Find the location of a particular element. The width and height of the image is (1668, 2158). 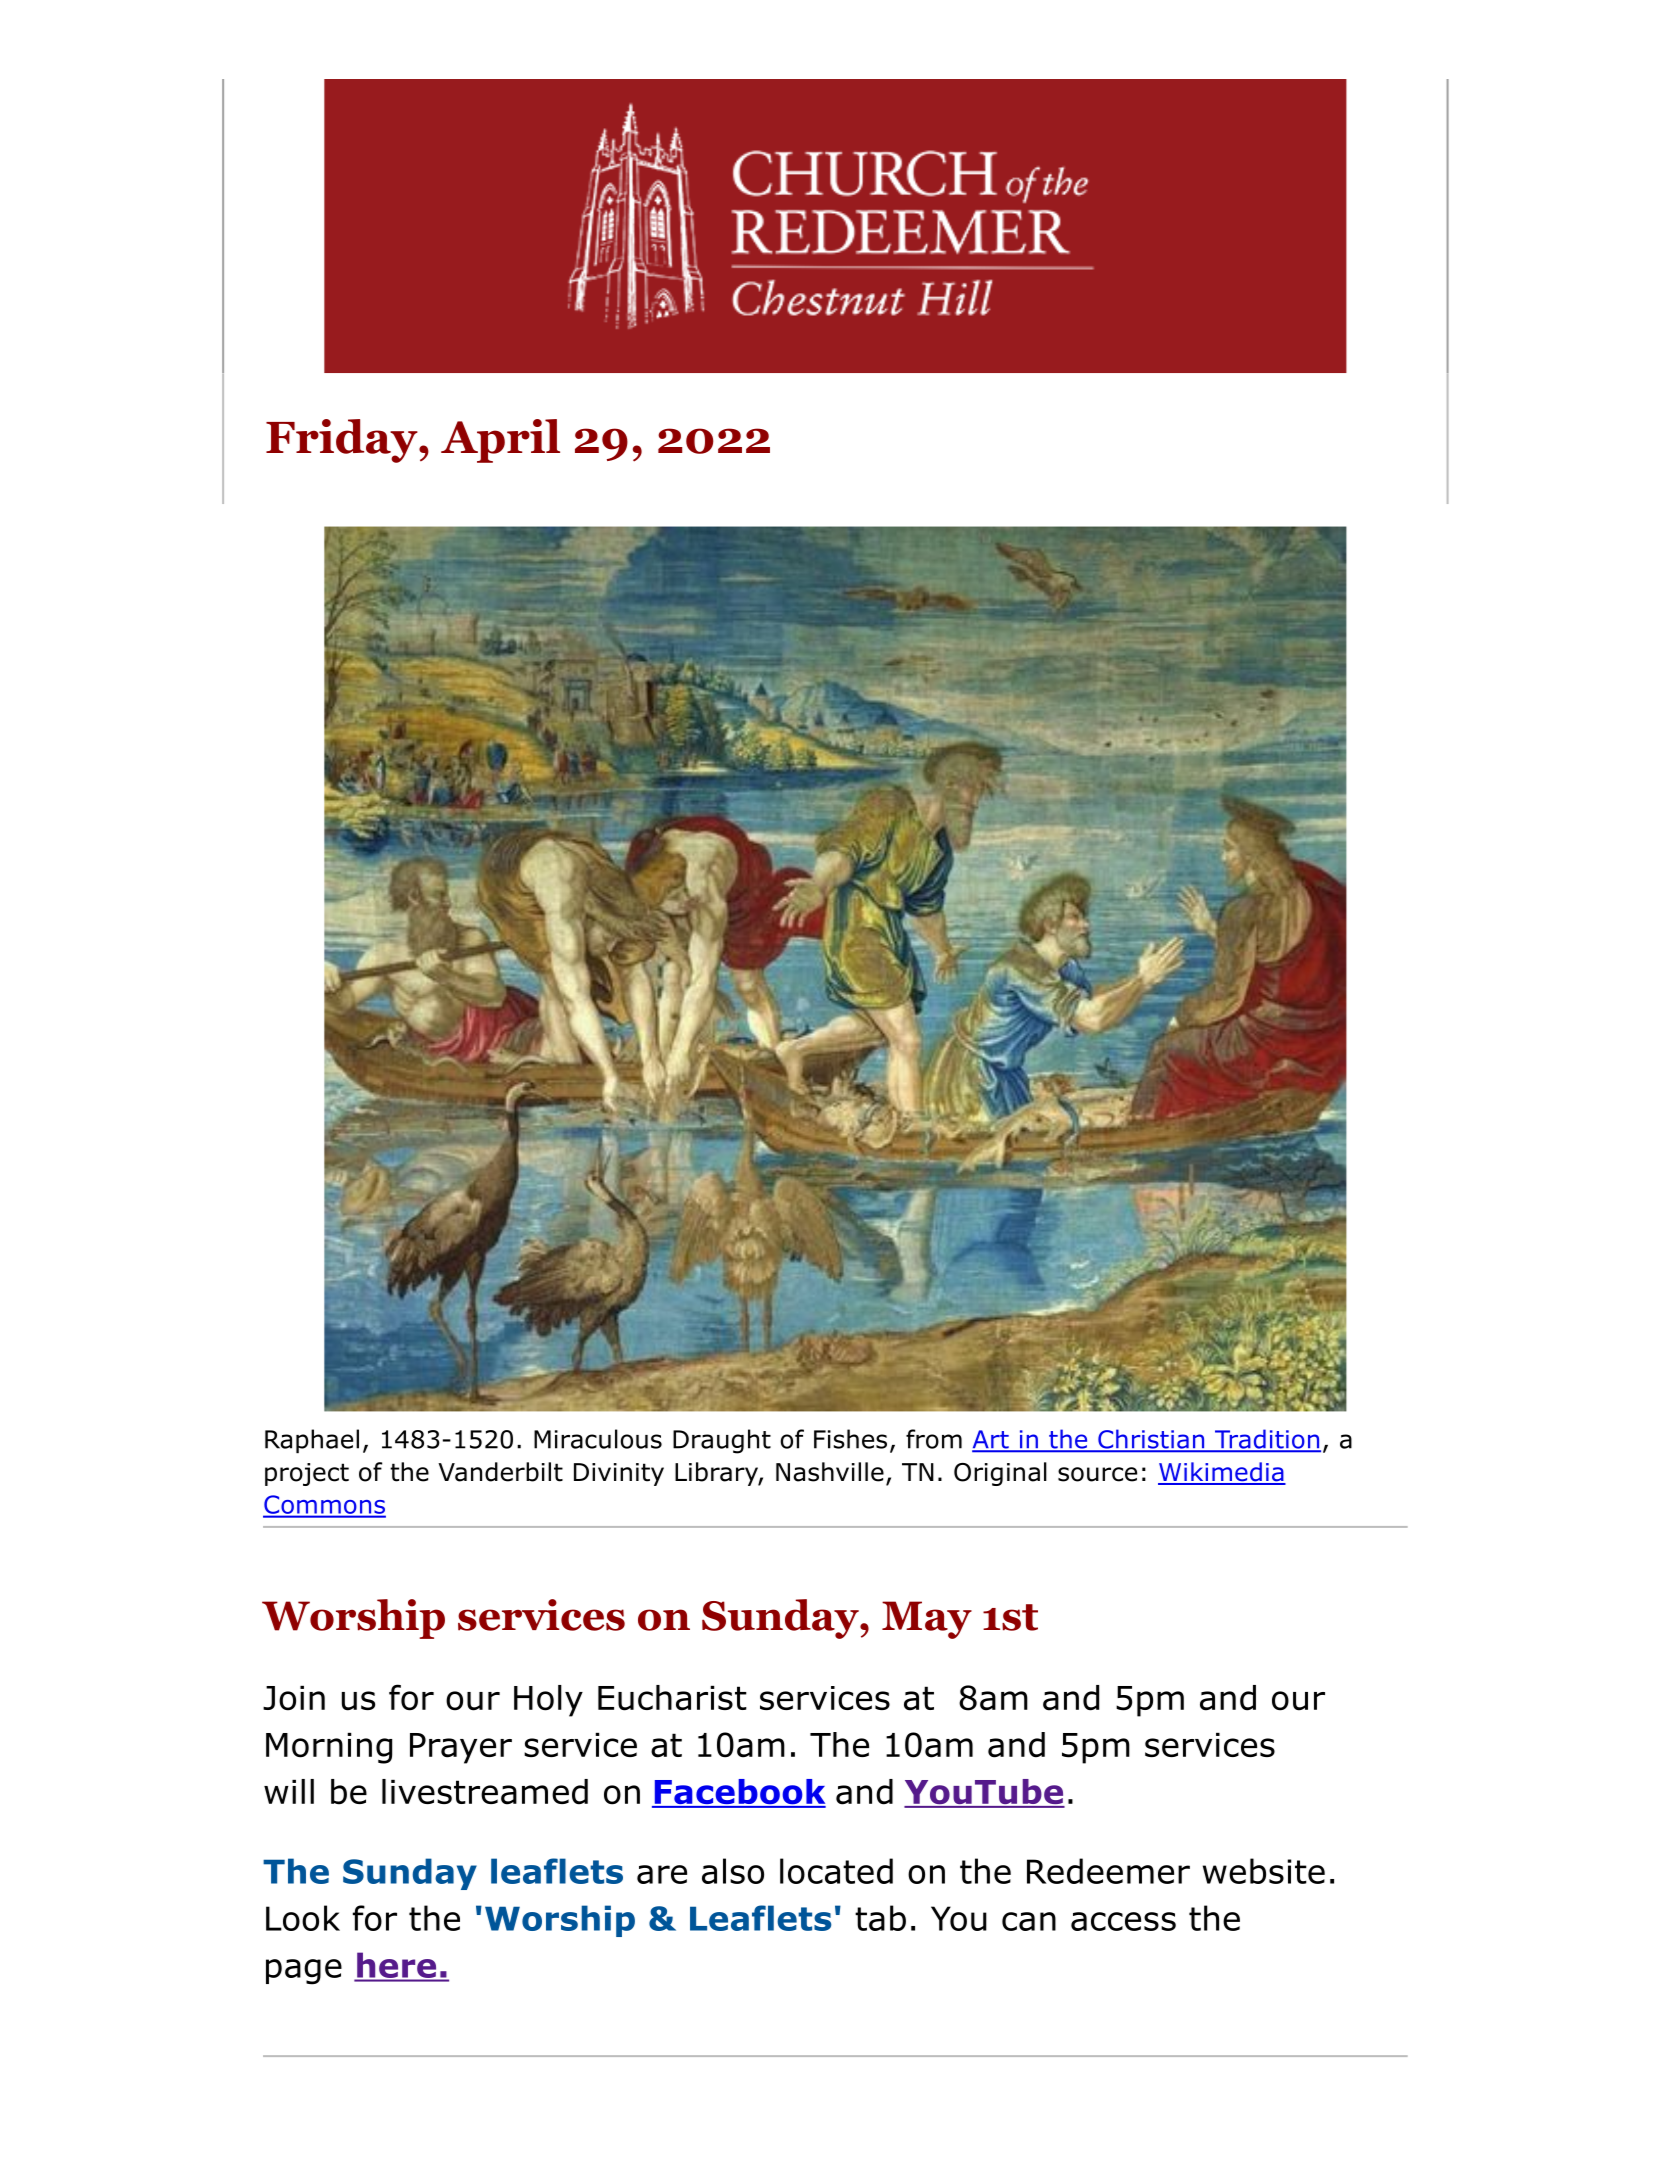

Vanderbilt is located at coordinates (500, 1472).
